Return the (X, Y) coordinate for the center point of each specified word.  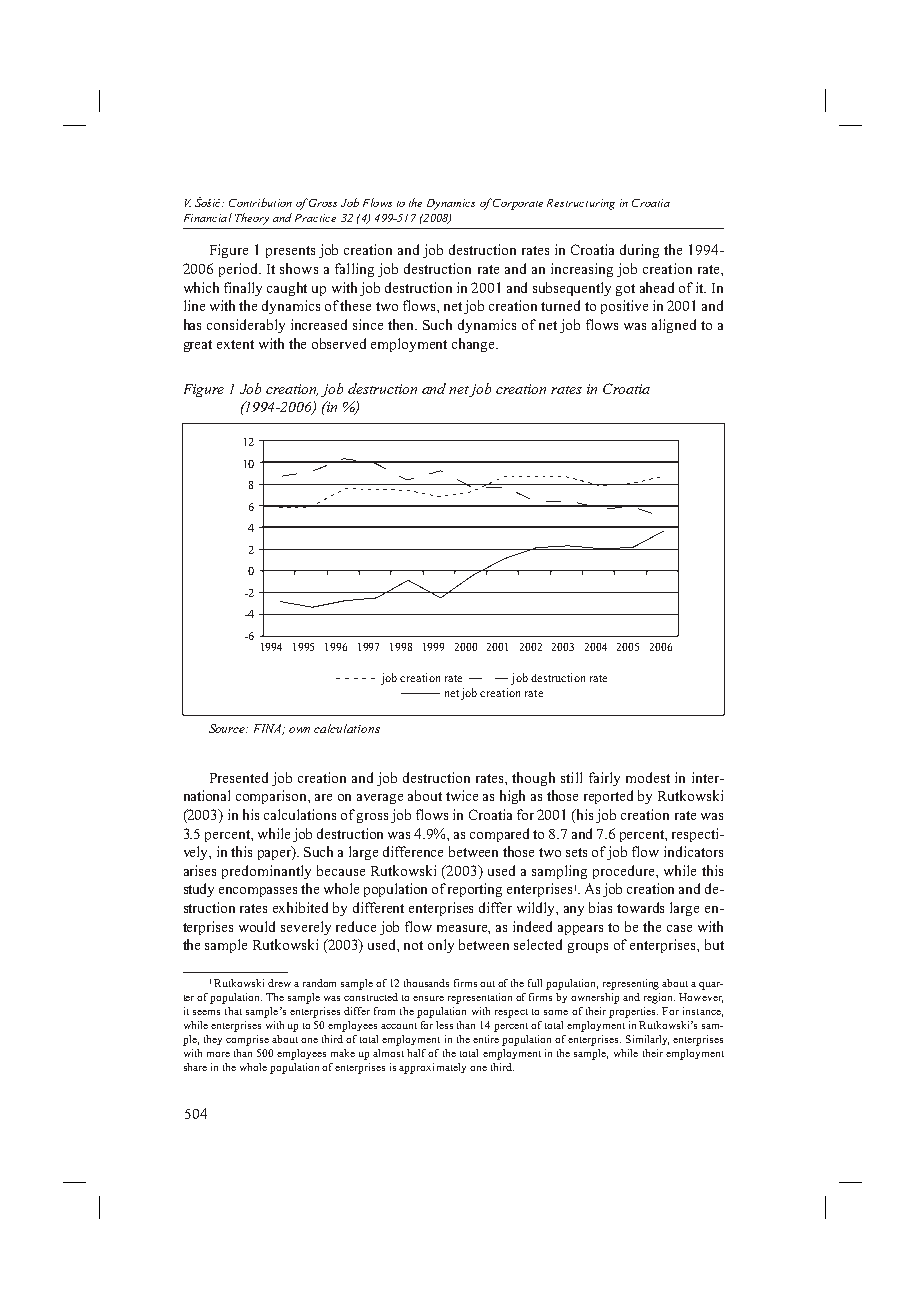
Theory (252, 219)
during (639, 251)
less (444, 1025)
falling (354, 270)
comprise (247, 1040)
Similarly (647, 1040)
